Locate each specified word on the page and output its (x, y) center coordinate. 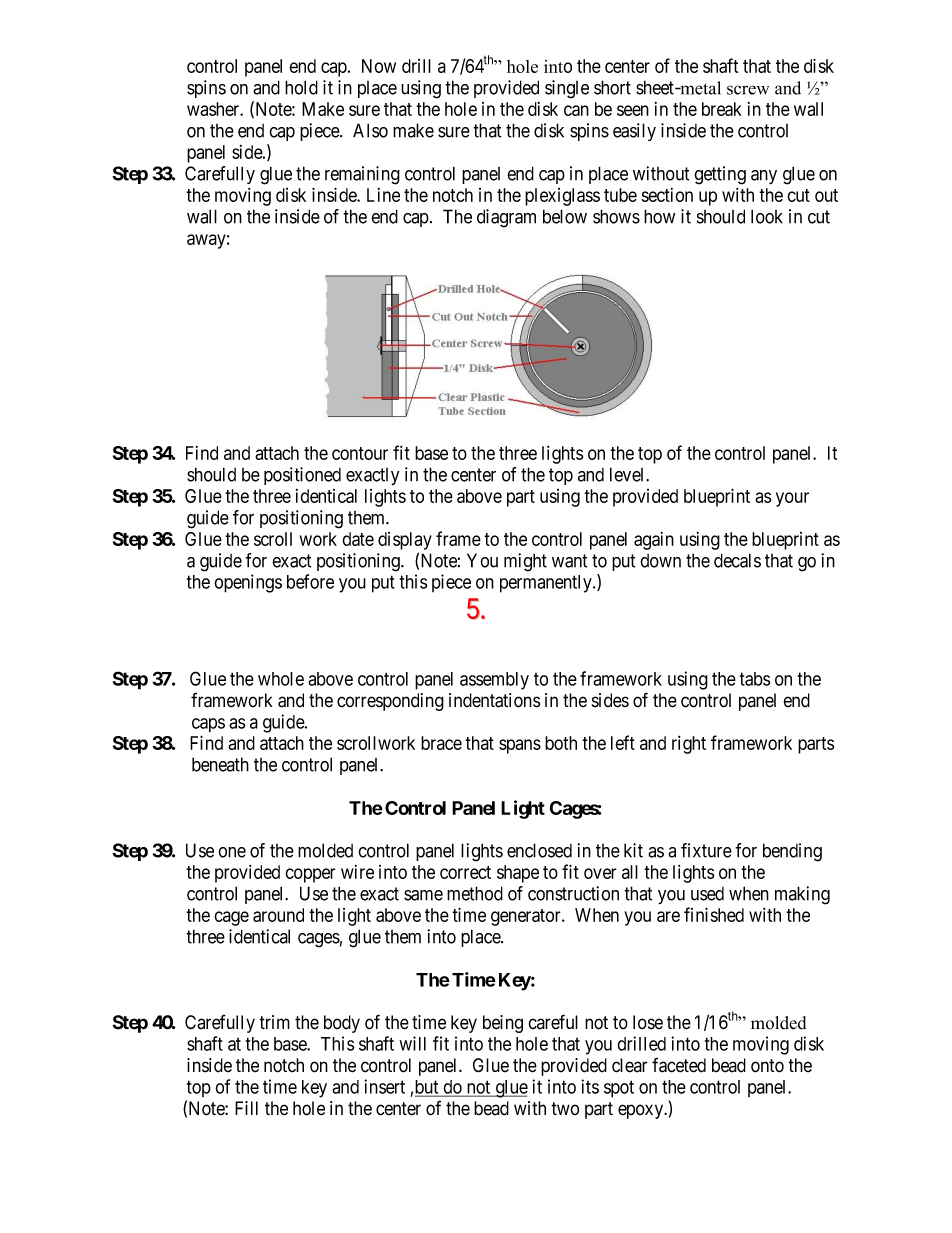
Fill (246, 1108)
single (567, 89)
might (525, 562)
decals (737, 560)
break (722, 109)
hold (301, 87)
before (310, 581)
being (503, 1024)
